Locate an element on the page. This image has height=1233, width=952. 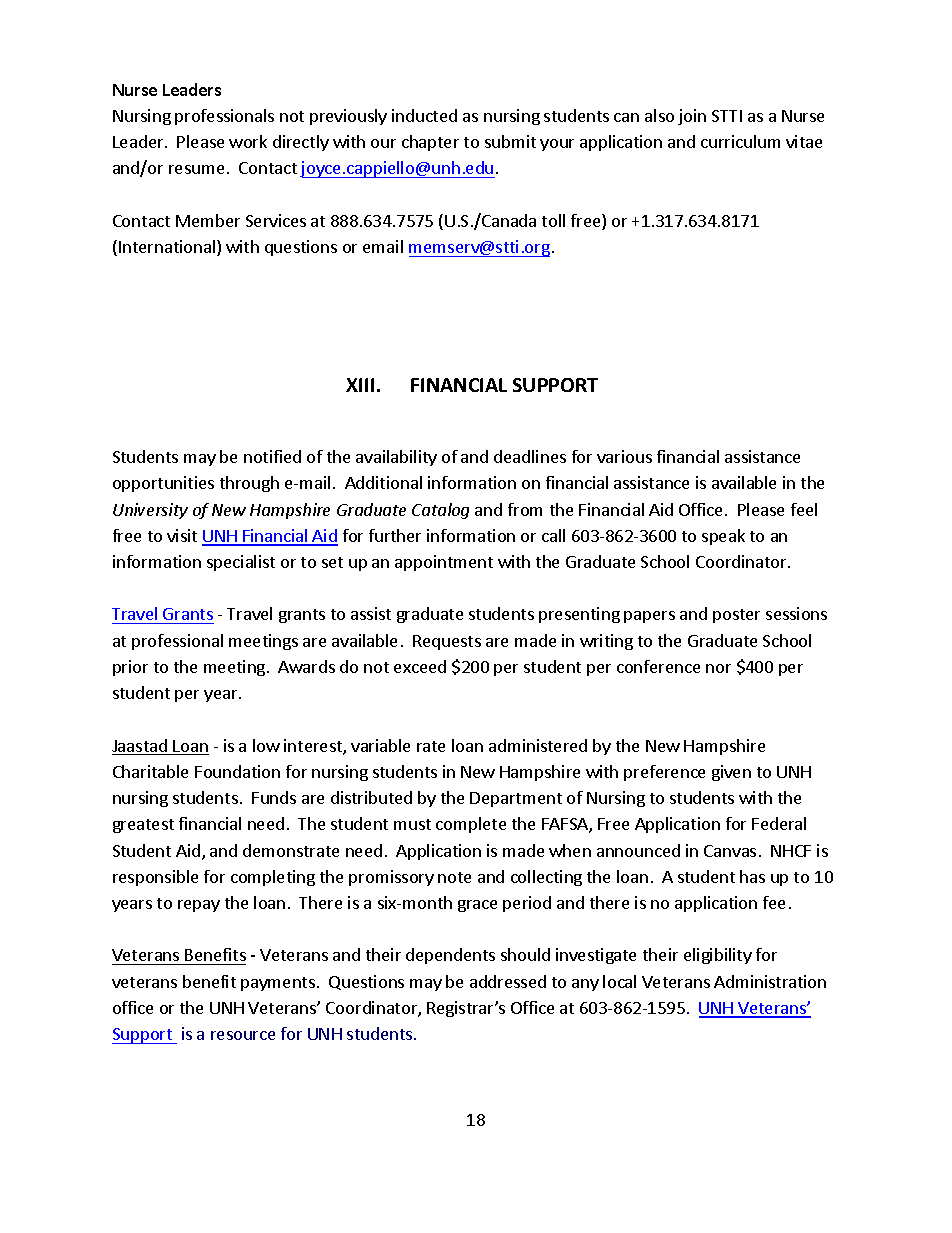
Administration is located at coordinates (770, 981).
